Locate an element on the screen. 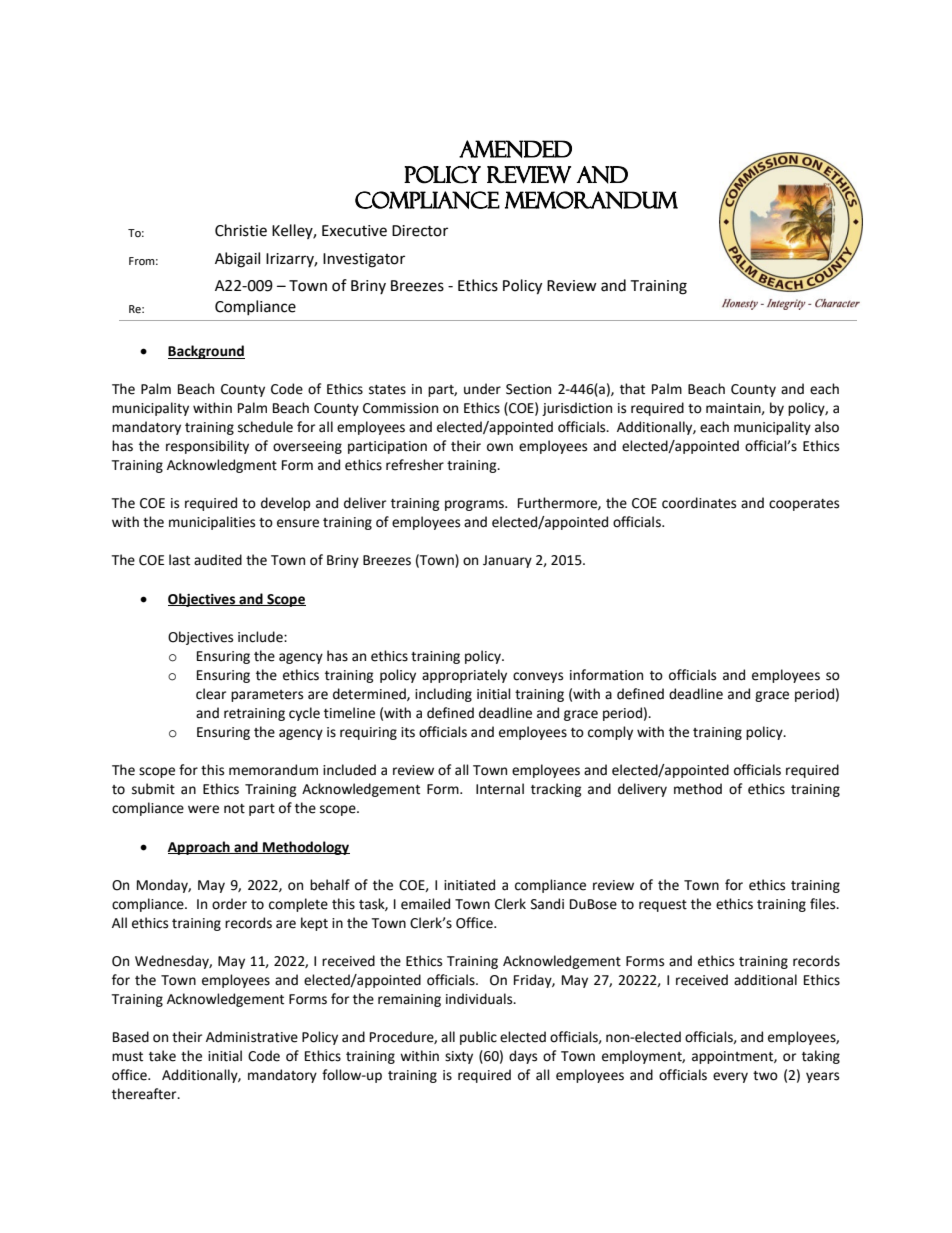 The width and height of the screenshot is (952, 1233). schedule is located at coordinates (265, 427).
